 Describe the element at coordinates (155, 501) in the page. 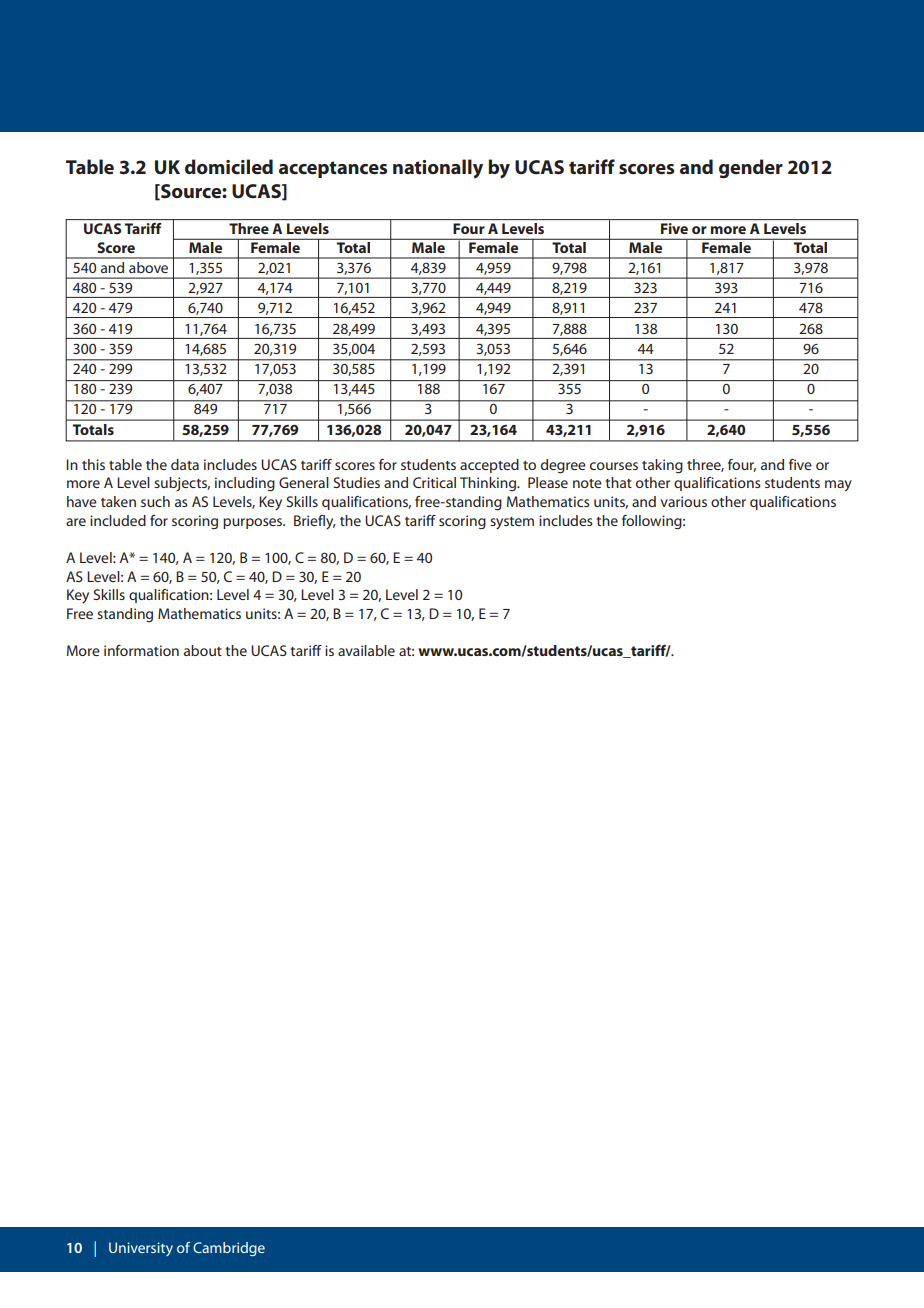

I see `such` at that location.
